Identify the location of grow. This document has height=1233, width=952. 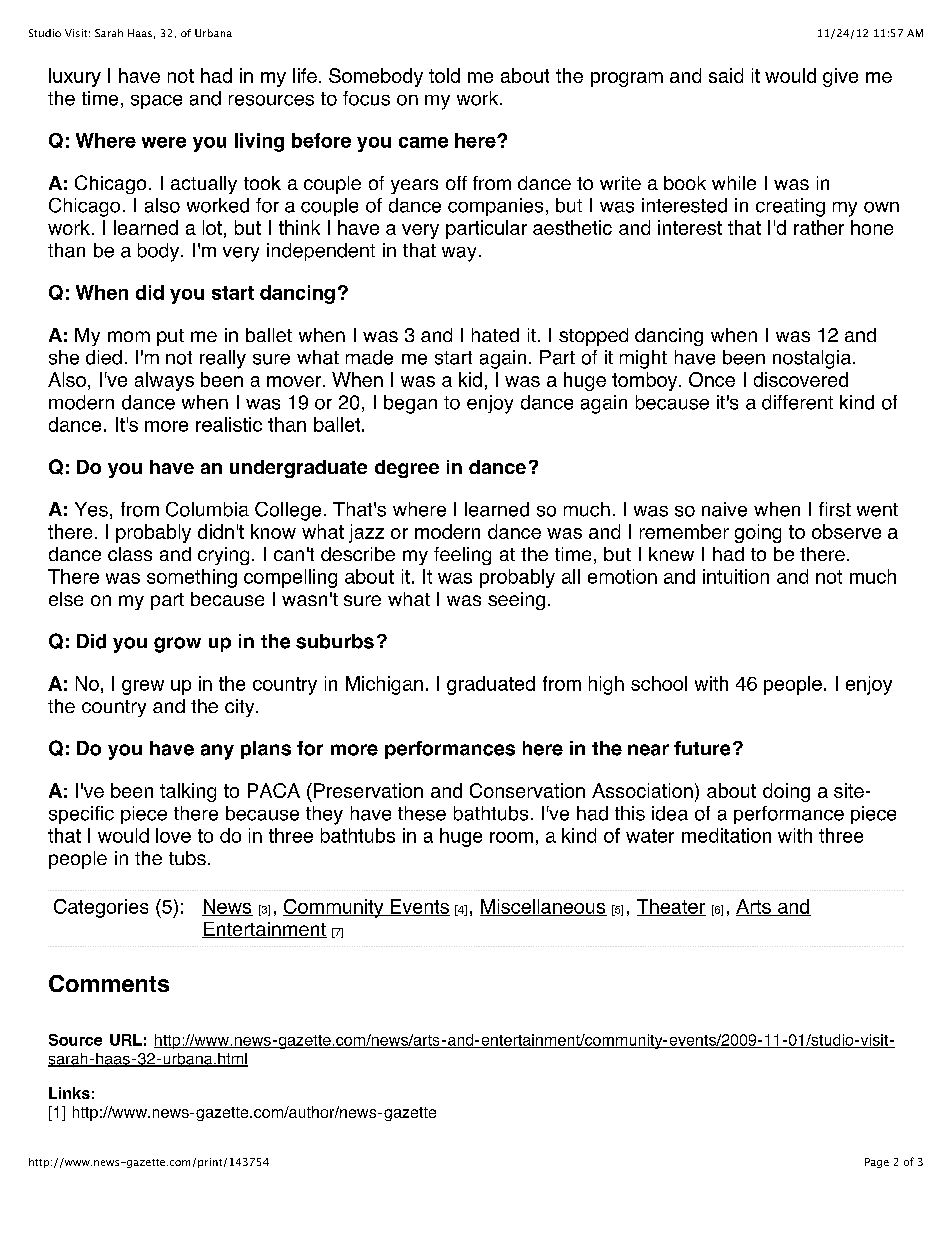
(177, 645).
